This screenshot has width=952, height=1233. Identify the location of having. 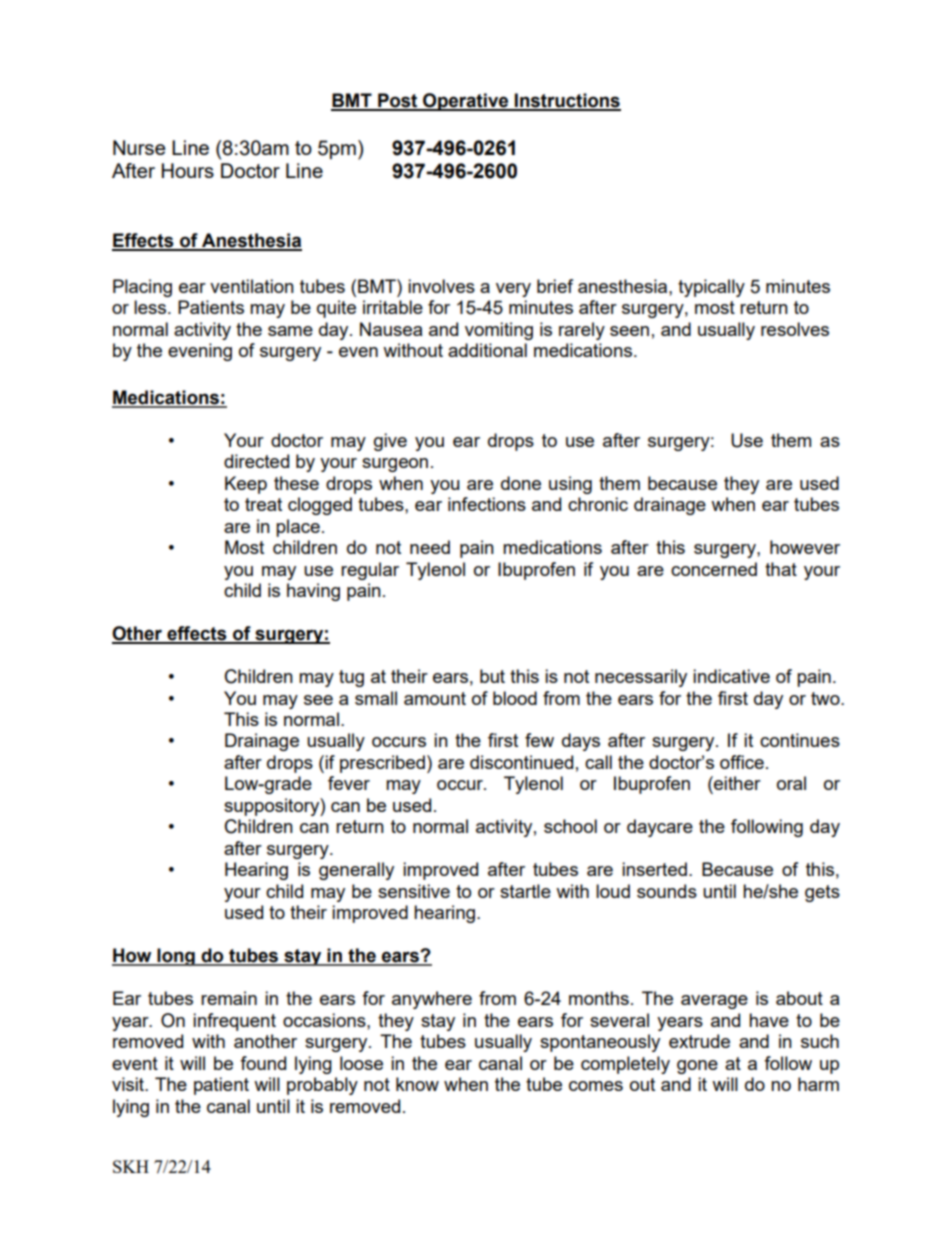
(313, 592).
